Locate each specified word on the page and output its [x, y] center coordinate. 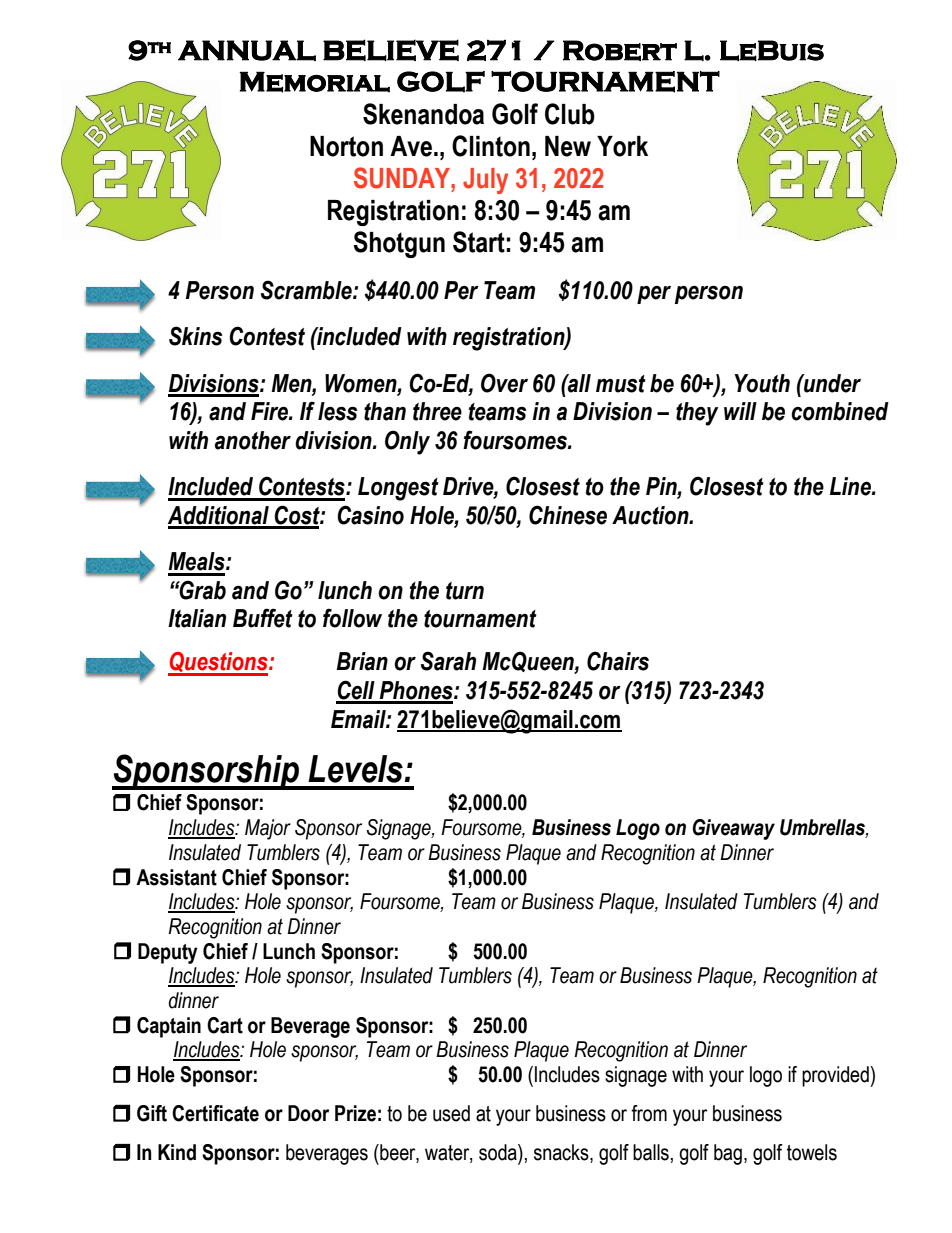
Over [504, 383]
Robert [620, 50]
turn [465, 591]
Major [268, 829]
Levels [356, 769]
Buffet [263, 618]
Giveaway [734, 829]
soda [499, 1152]
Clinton [491, 146]
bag [728, 1154]
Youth [762, 383]
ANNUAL [247, 50]
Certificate [215, 1113]
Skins [195, 336]
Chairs [618, 661]
